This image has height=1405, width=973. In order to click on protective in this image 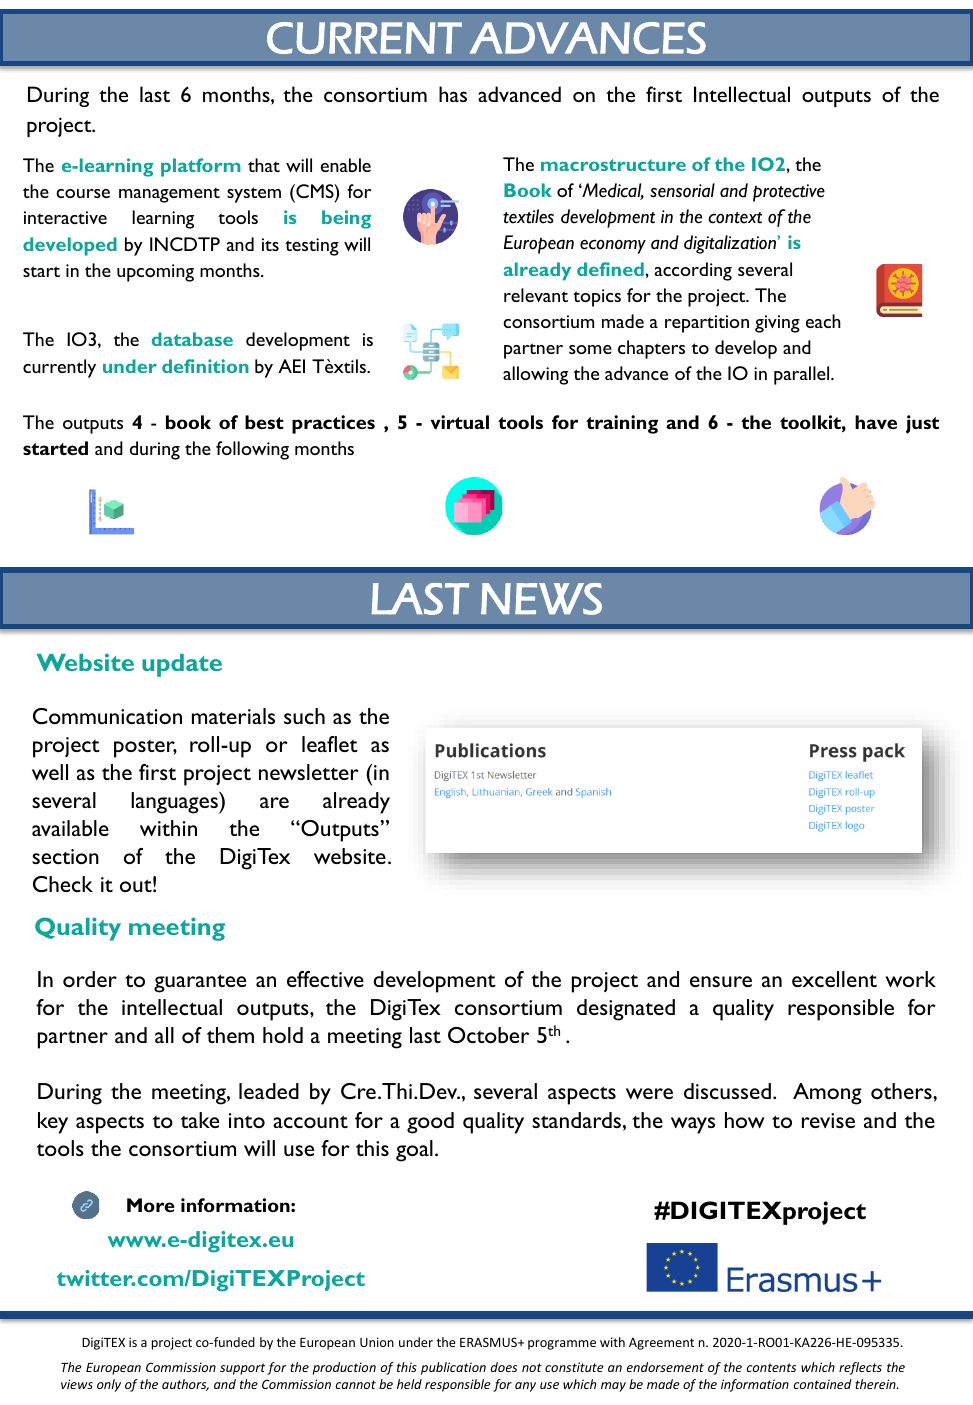, I will do `click(789, 193)`.
